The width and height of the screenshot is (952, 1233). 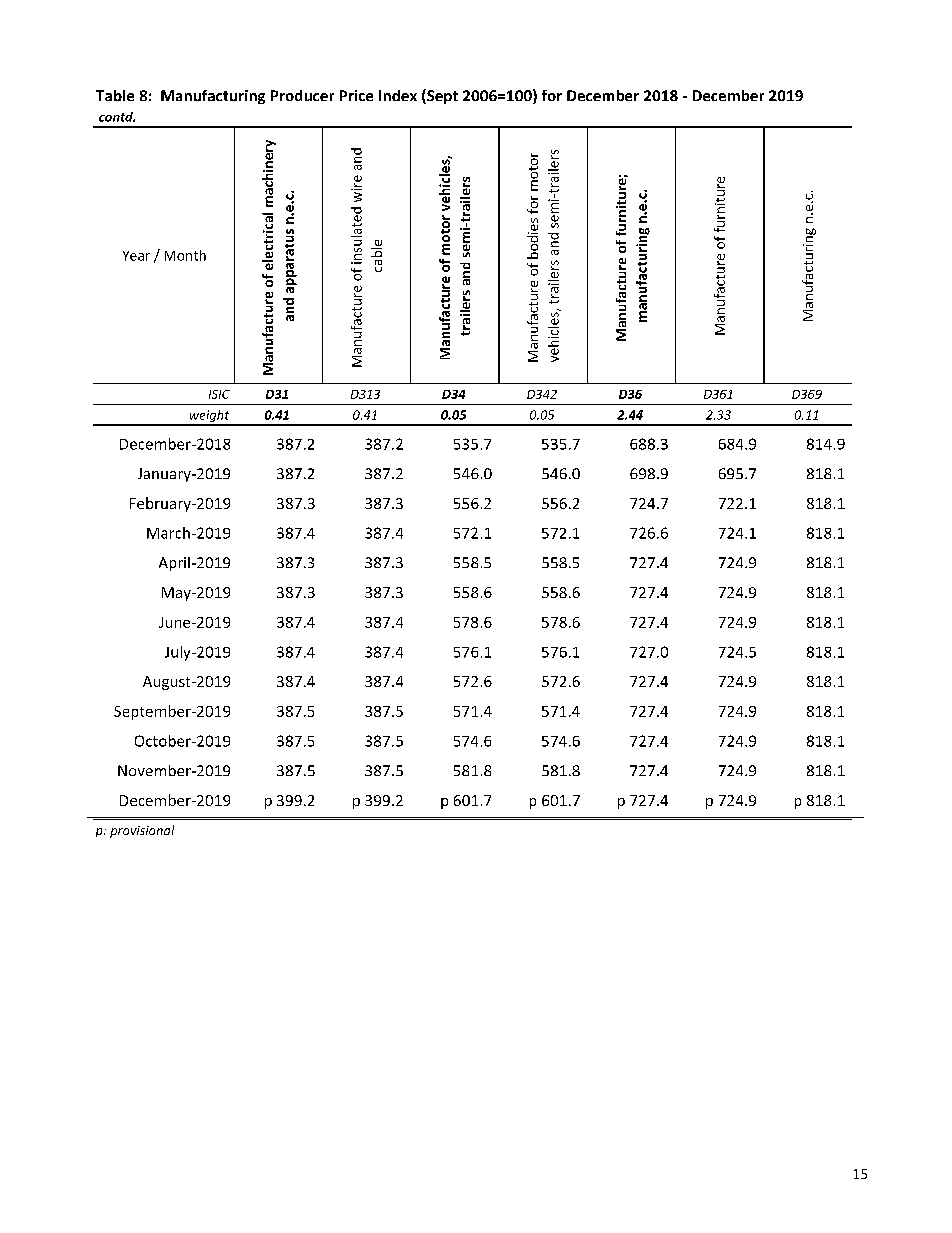 I want to click on Producer, so click(x=302, y=95).
